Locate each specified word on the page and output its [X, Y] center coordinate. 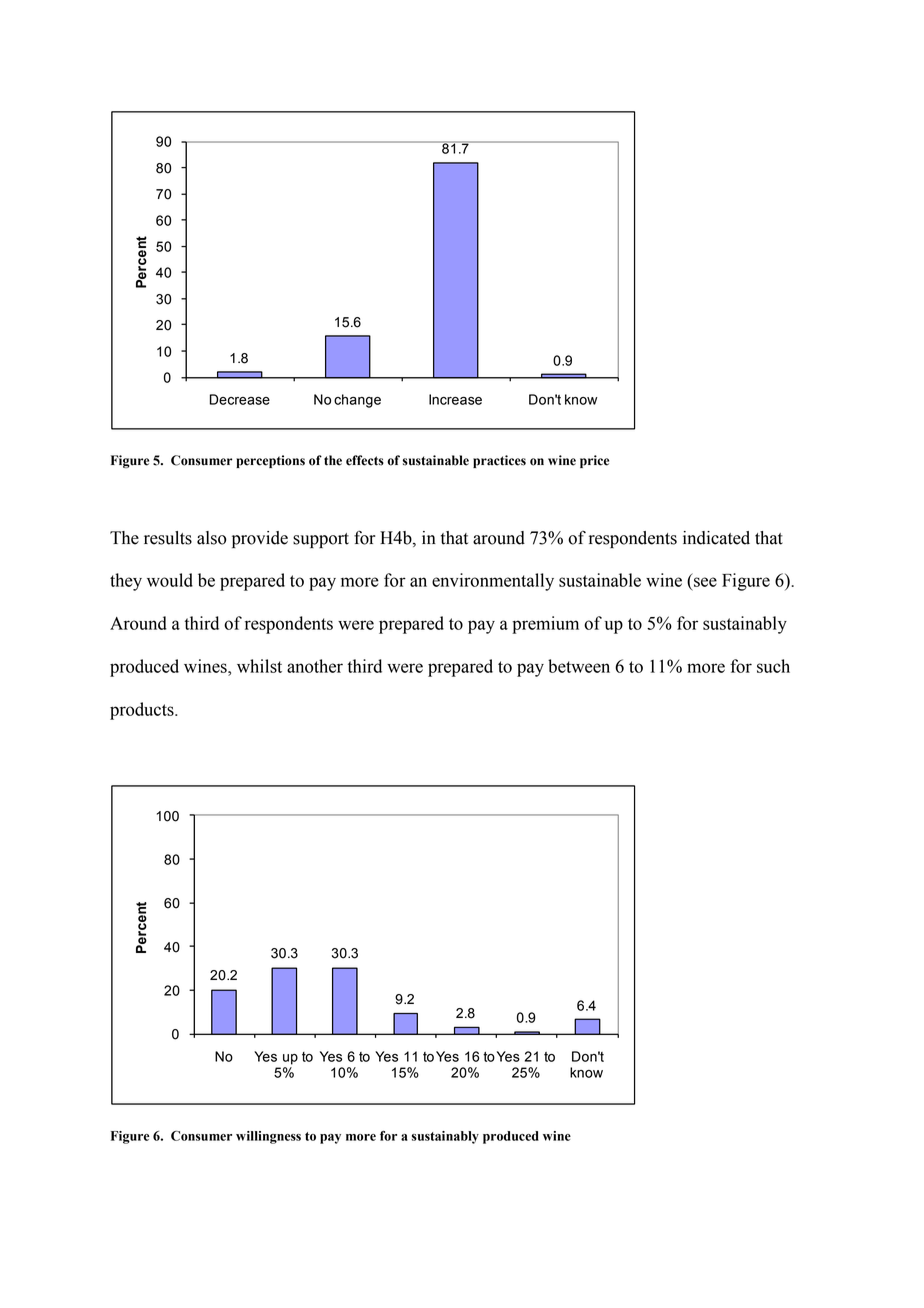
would [170, 580]
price [594, 461]
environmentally [493, 582]
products [143, 711]
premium [545, 625]
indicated [716, 538]
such [773, 666]
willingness [268, 1137]
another [315, 666]
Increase [455, 399]
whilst [259, 666]
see [705, 582]
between [579, 666]
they [126, 582]
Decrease [240, 399]
